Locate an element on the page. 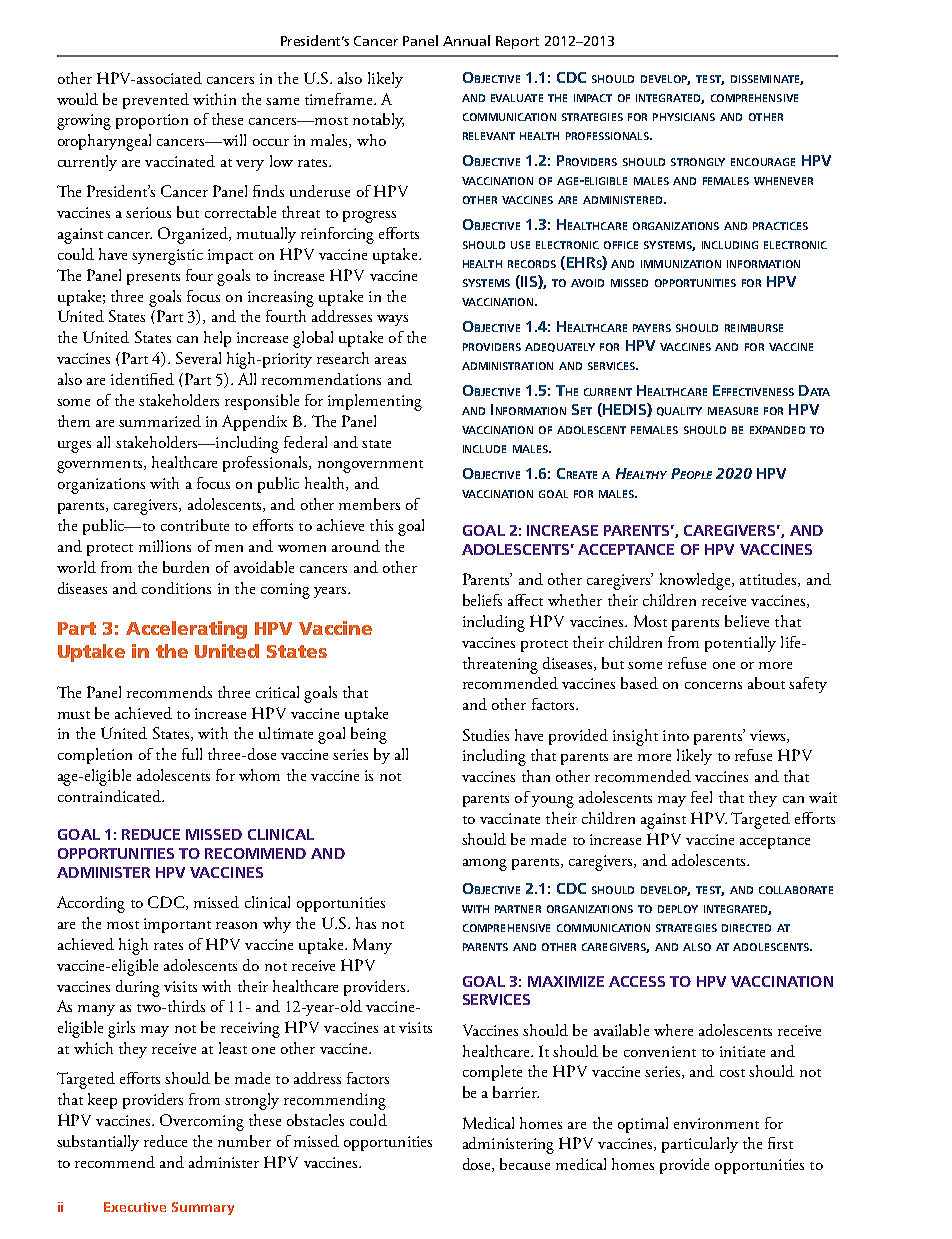 The image size is (952, 1239). include is located at coordinates (484, 449).
